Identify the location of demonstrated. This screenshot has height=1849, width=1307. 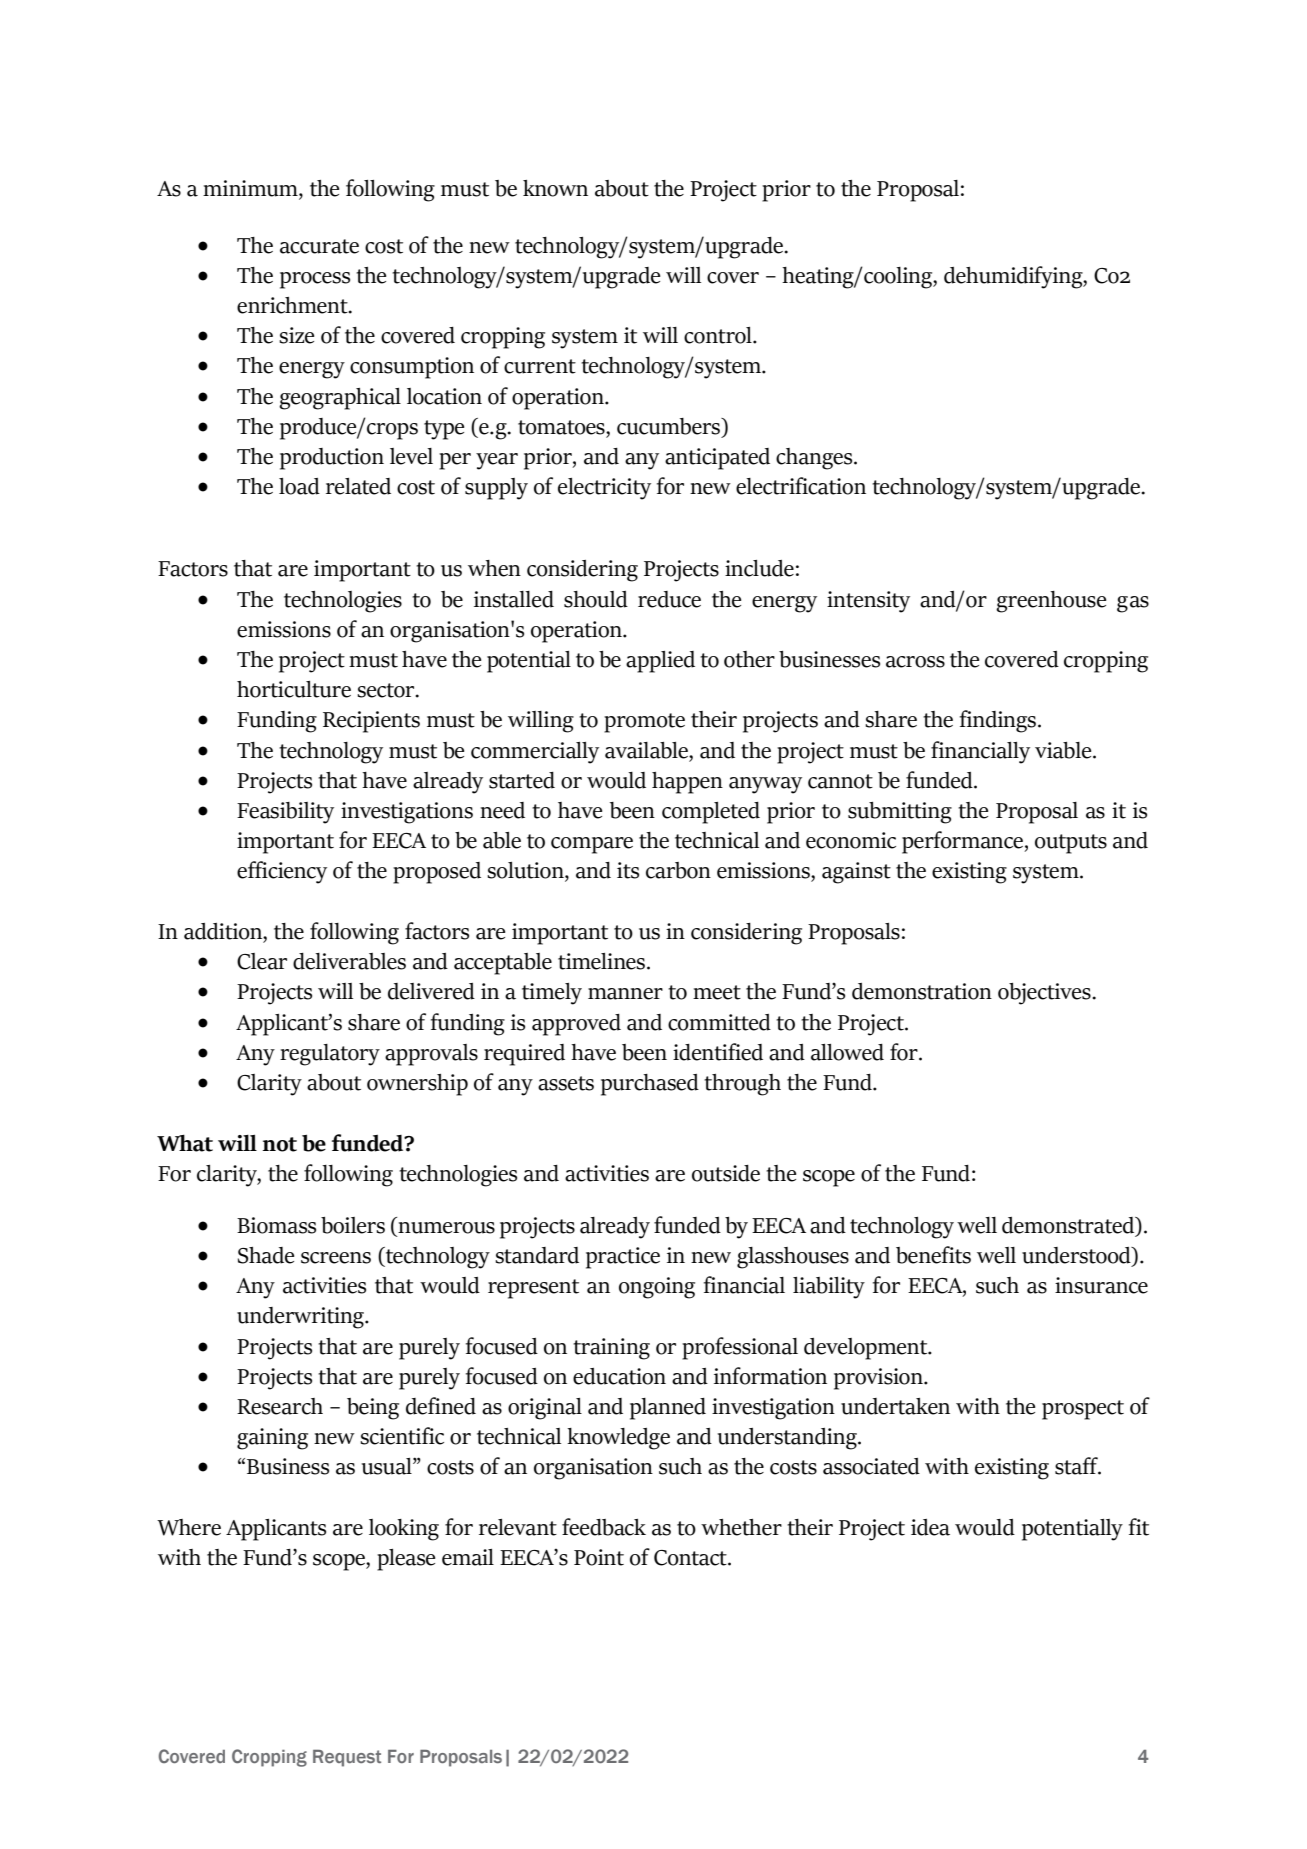
(1069, 1225).
